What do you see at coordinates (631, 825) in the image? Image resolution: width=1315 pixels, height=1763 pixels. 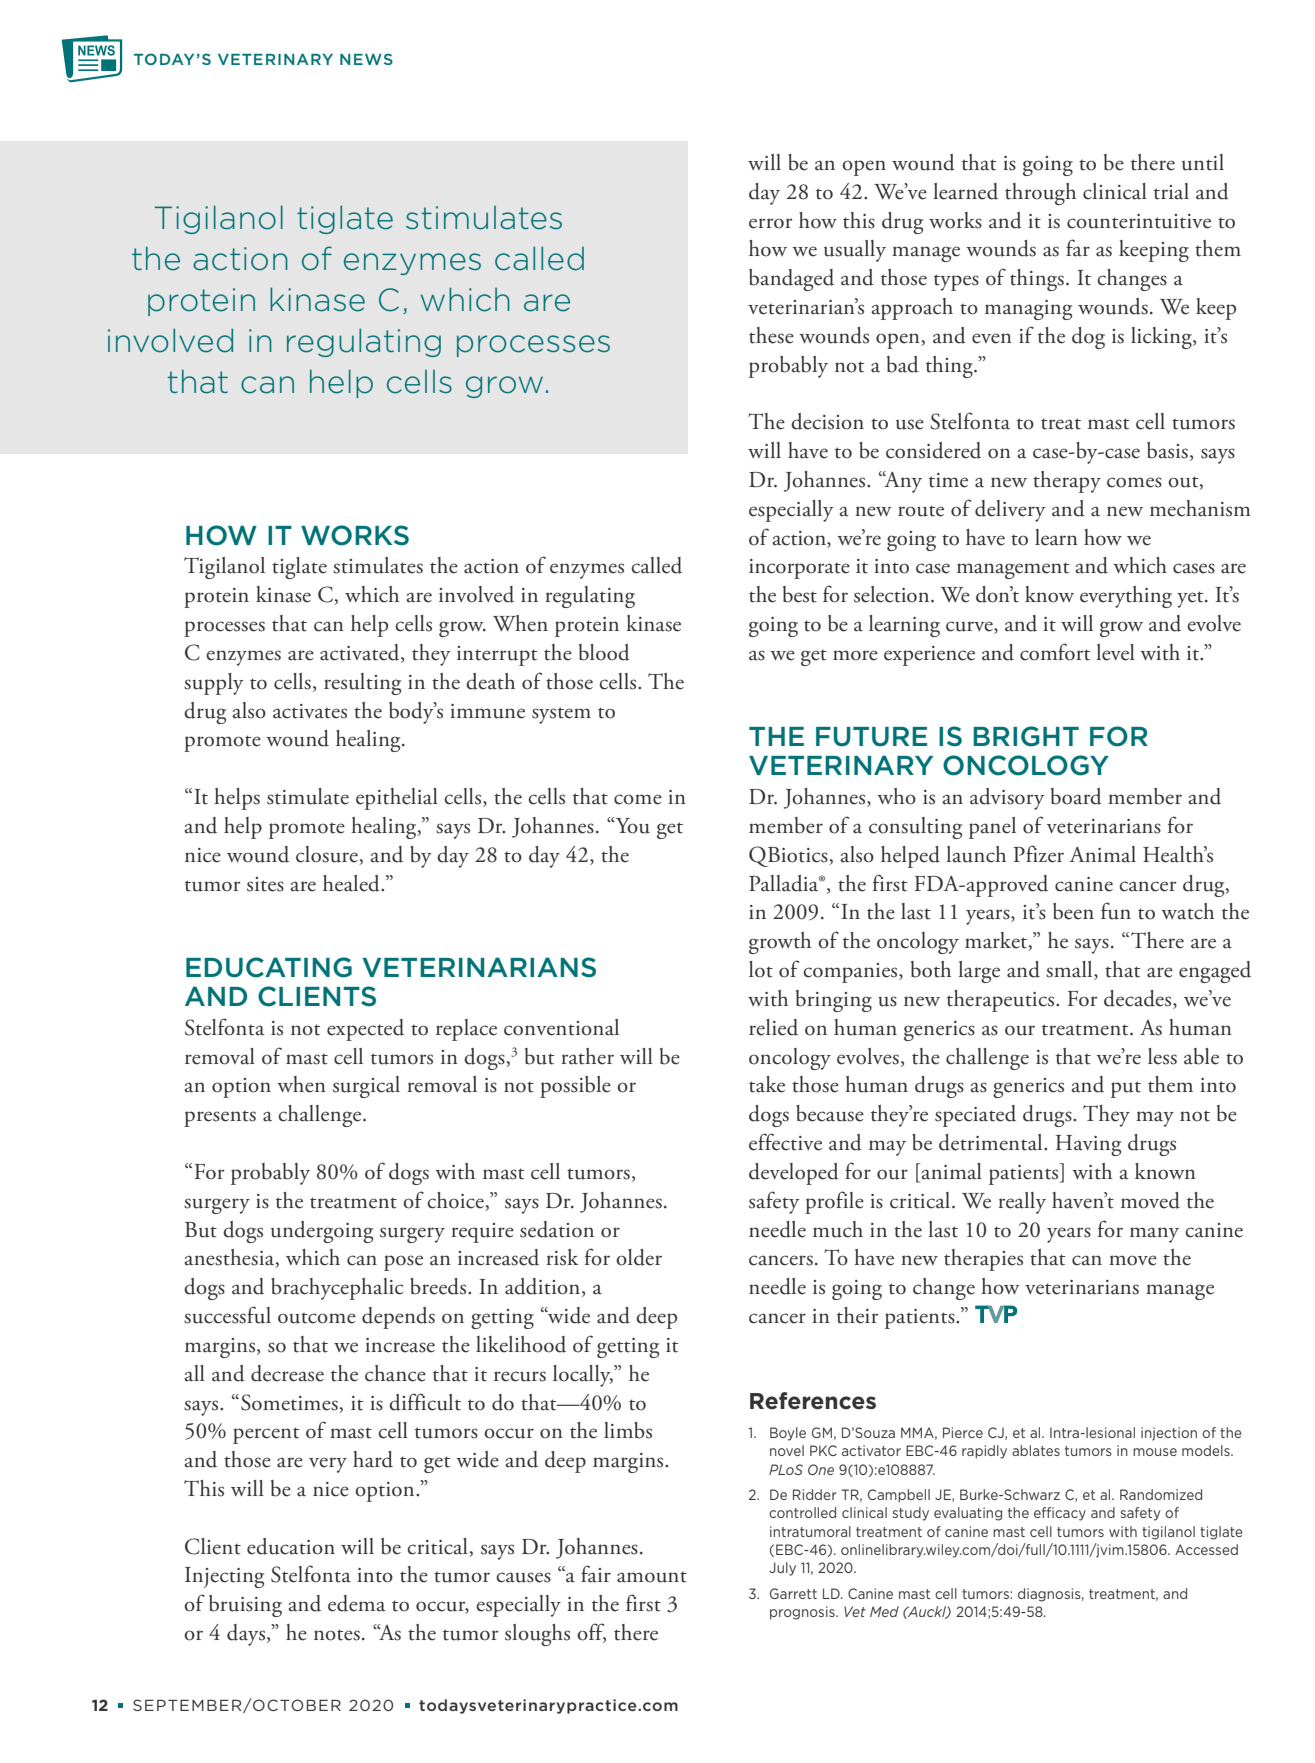 I see `You` at bounding box center [631, 825].
